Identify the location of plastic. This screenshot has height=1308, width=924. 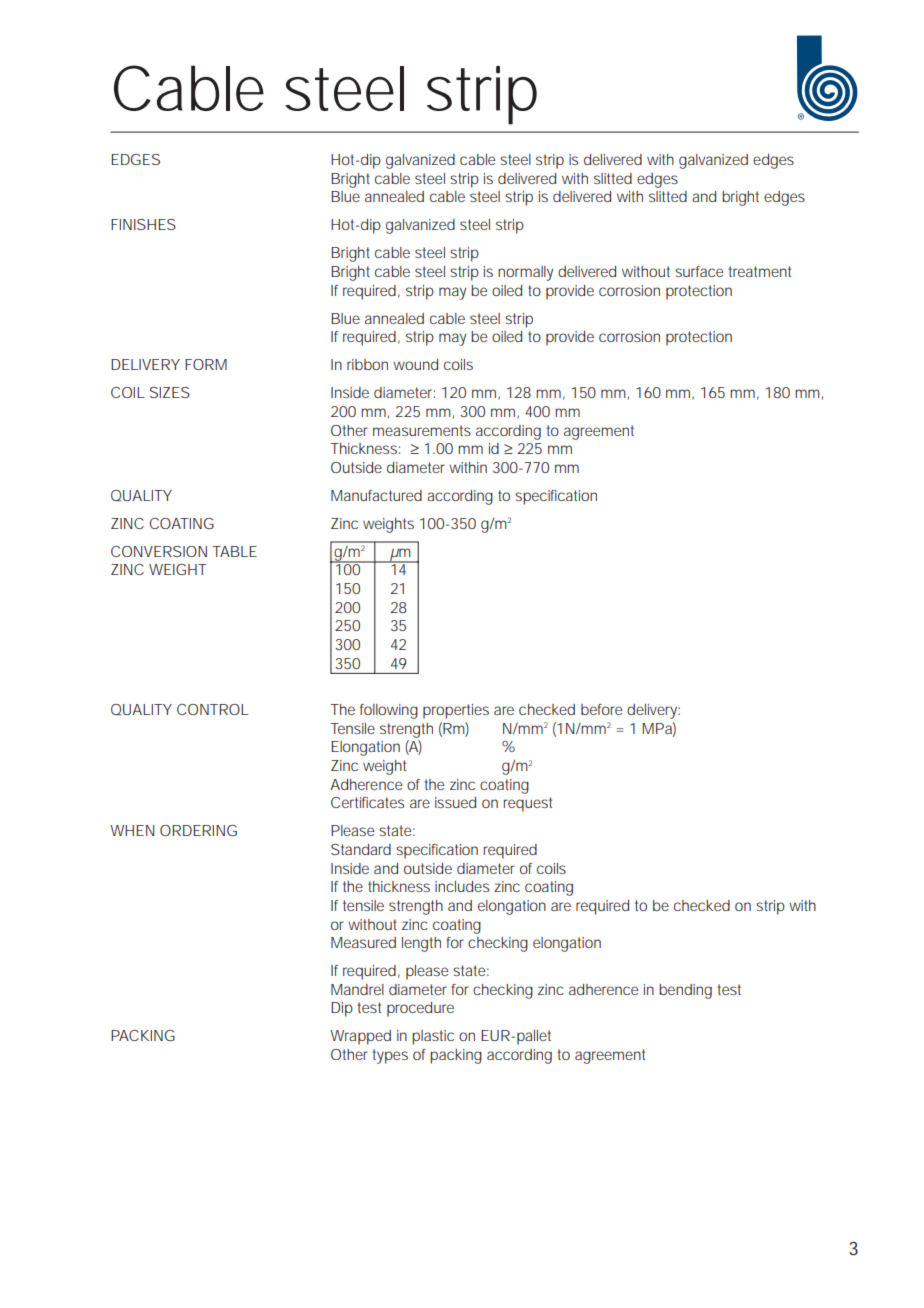
(433, 1037).
